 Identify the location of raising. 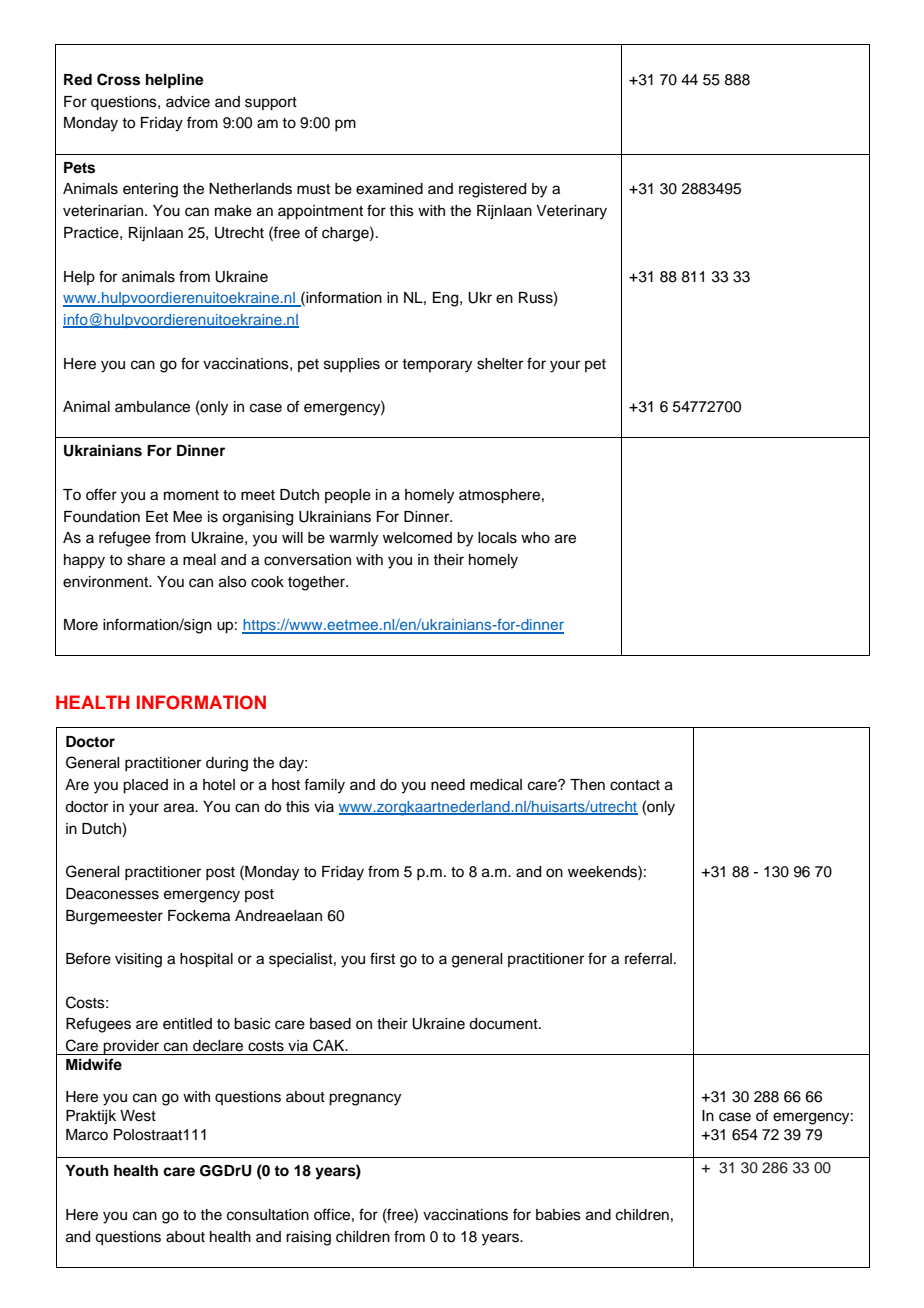
(308, 1238).
